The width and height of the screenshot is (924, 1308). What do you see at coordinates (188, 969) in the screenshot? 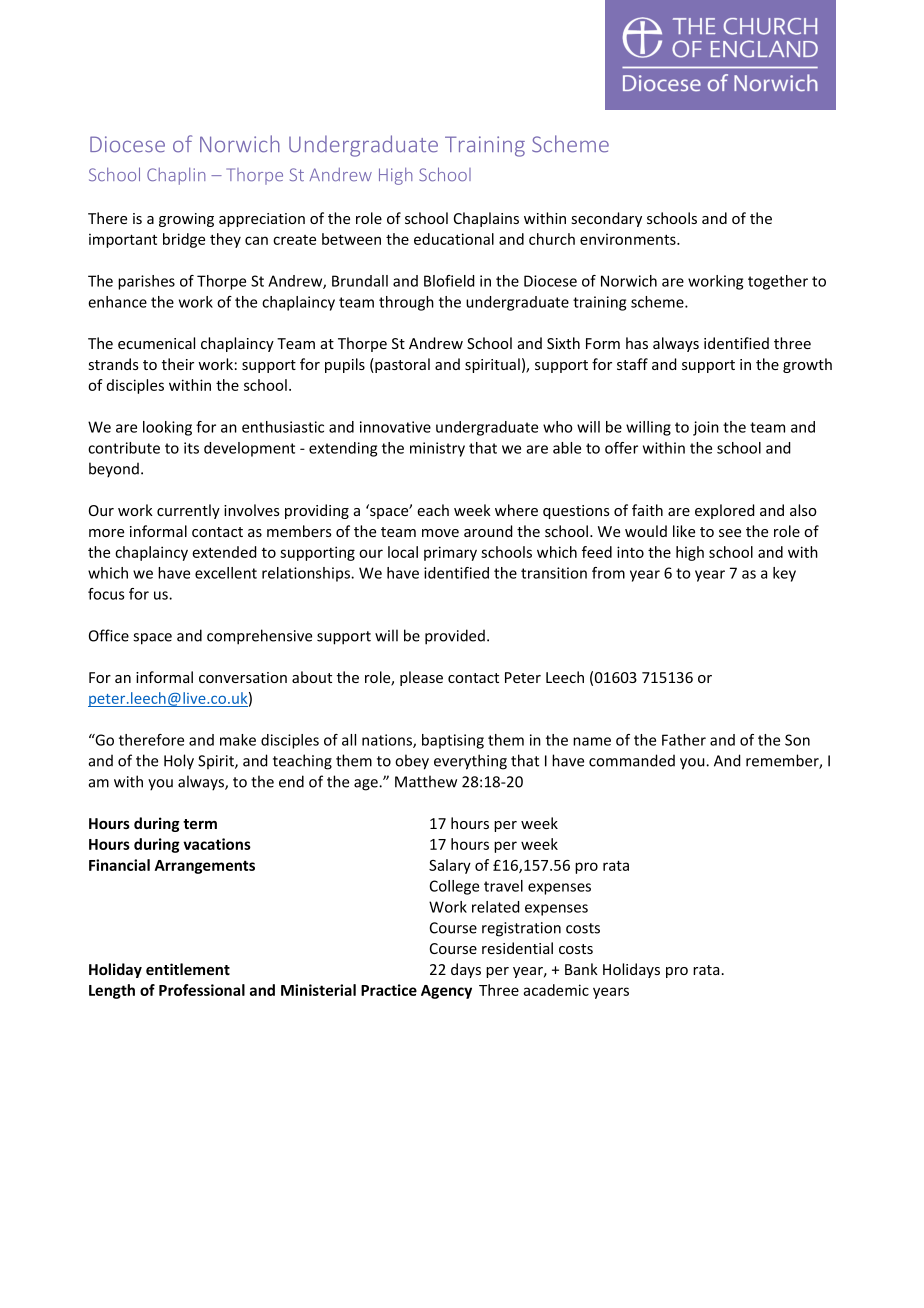
I see `entitlement` at bounding box center [188, 969].
